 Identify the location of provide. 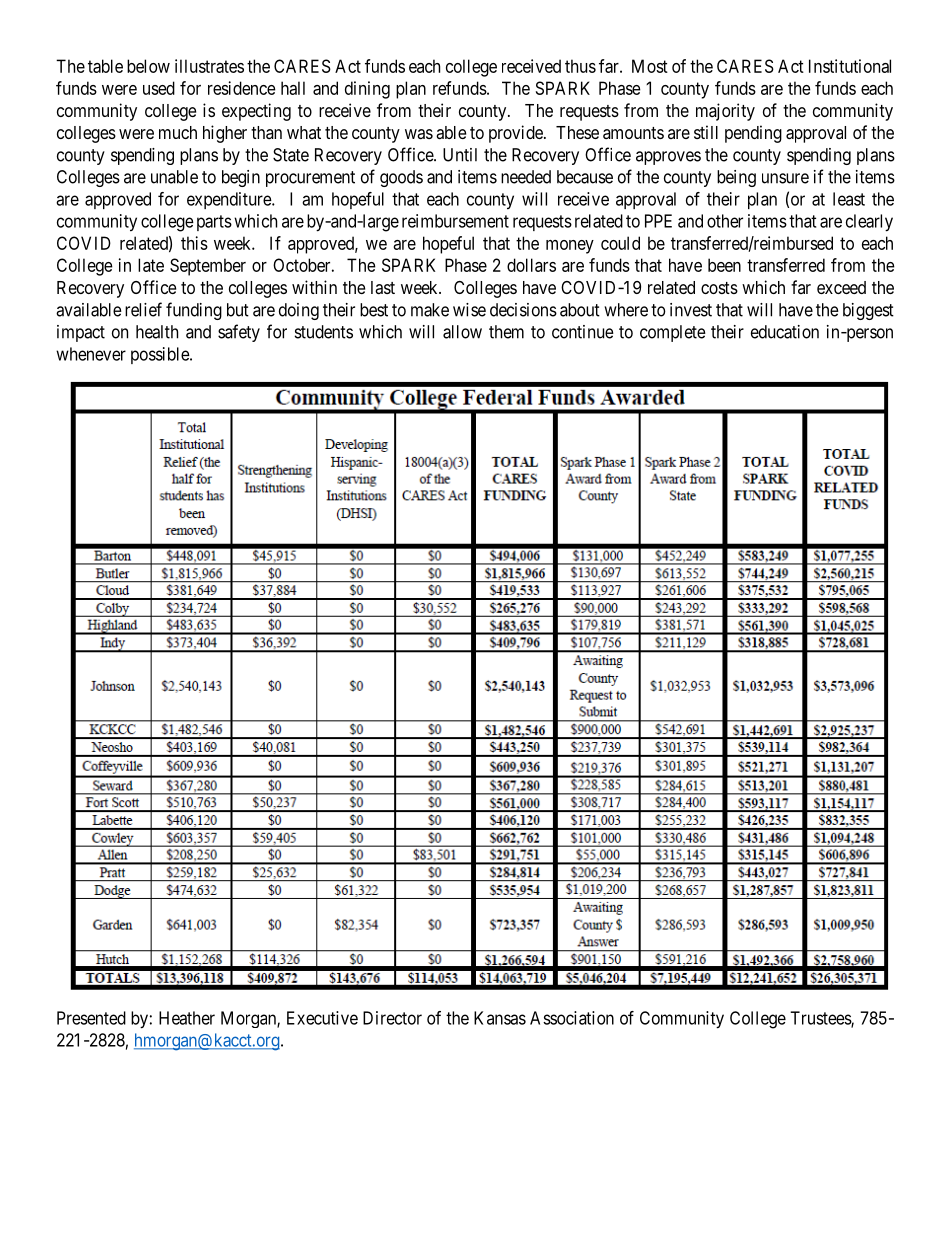
(517, 134).
